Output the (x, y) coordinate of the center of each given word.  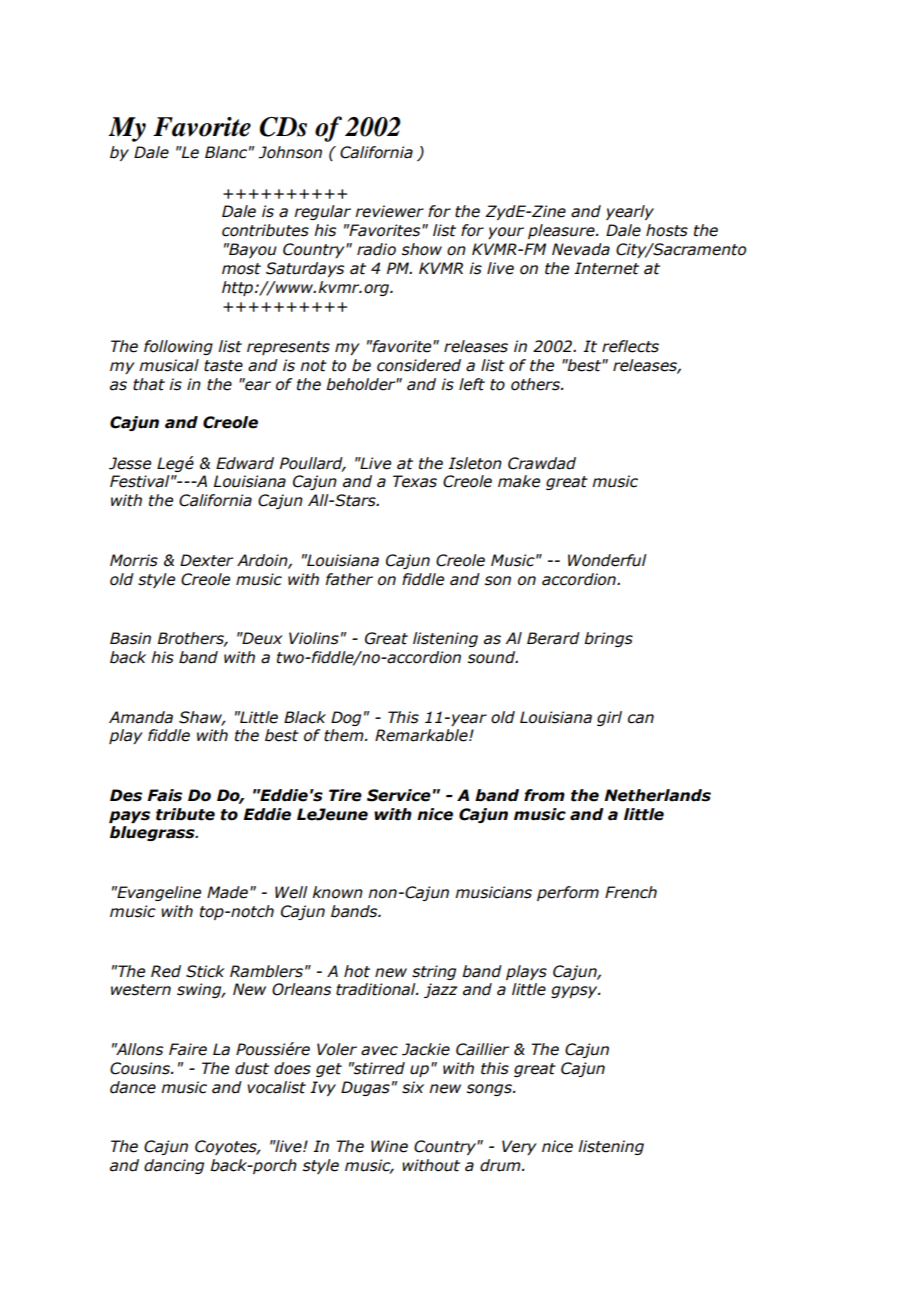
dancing (174, 1166)
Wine (389, 1146)
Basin (130, 638)
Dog (346, 718)
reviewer (389, 211)
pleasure (562, 231)
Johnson (290, 152)
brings (608, 639)
